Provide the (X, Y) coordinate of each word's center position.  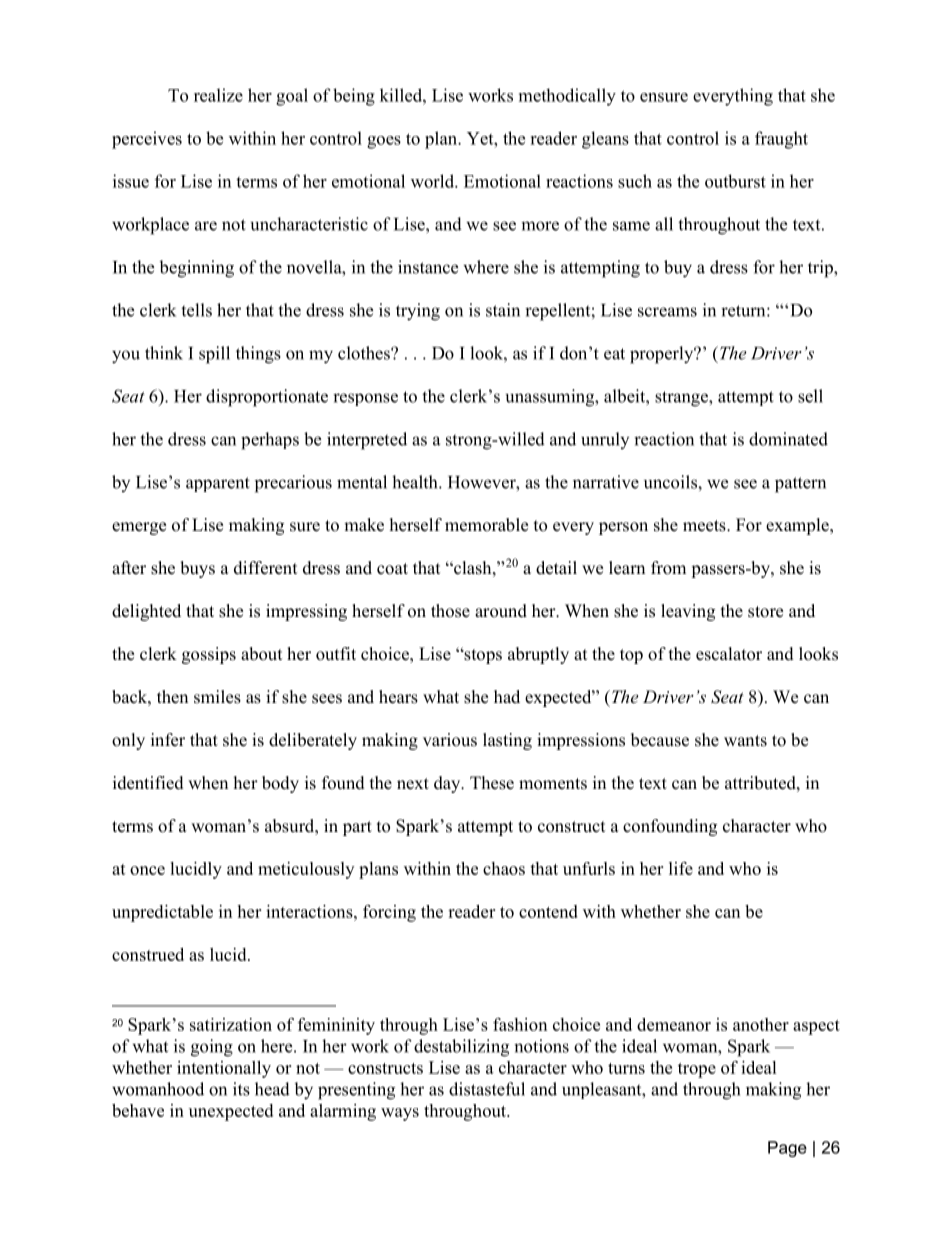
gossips (209, 655)
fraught (781, 140)
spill (214, 355)
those (450, 611)
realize (218, 95)
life (681, 868)
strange (682, 399)
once (147, 870)
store (765, 612)
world (433, 181)
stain (503, 310)
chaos (504, 868)
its (241, 1089)
